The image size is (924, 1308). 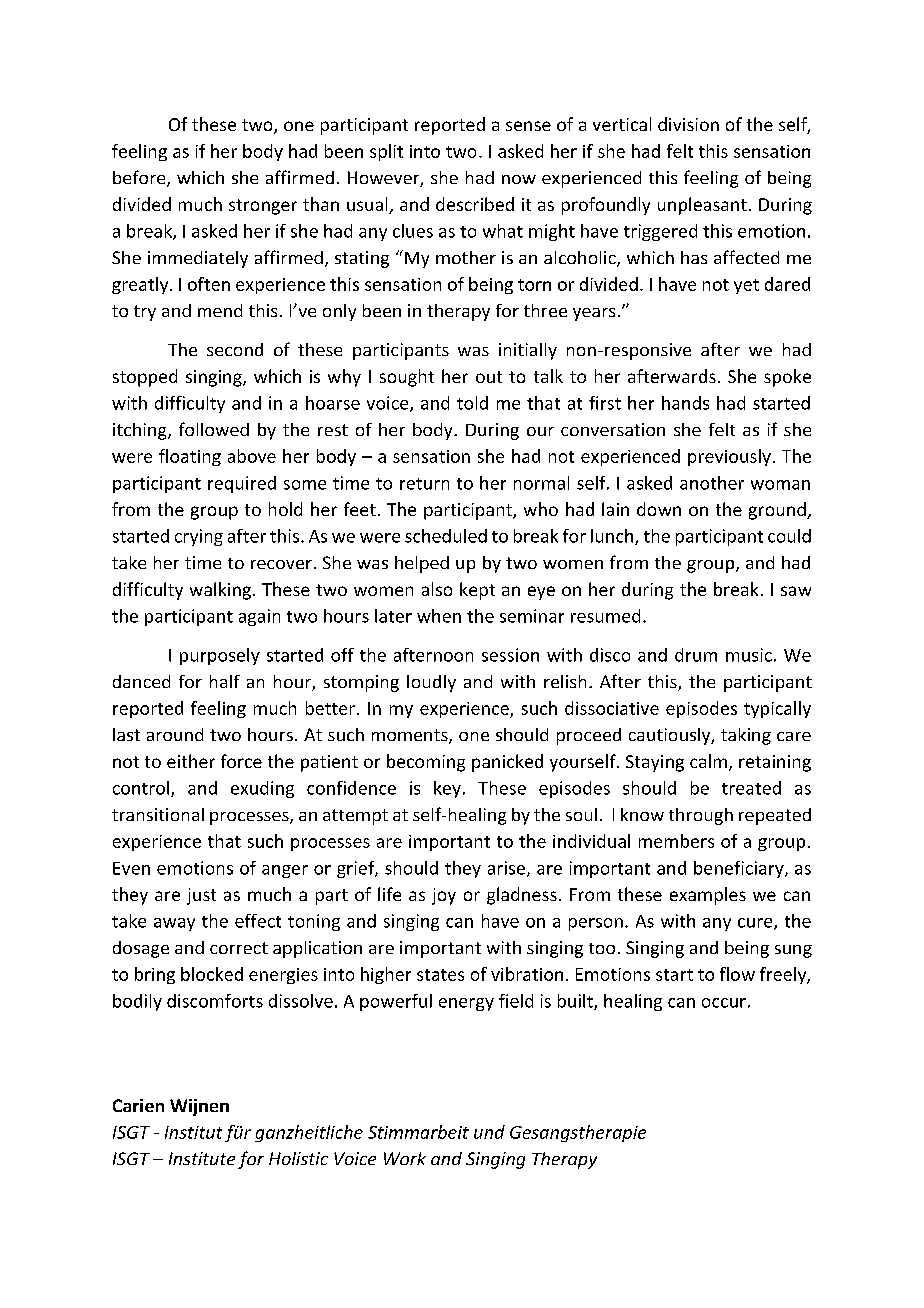 What do you see at coordinates (688, 124) in the page?
I see `division` at bounding box center [688, 124].
